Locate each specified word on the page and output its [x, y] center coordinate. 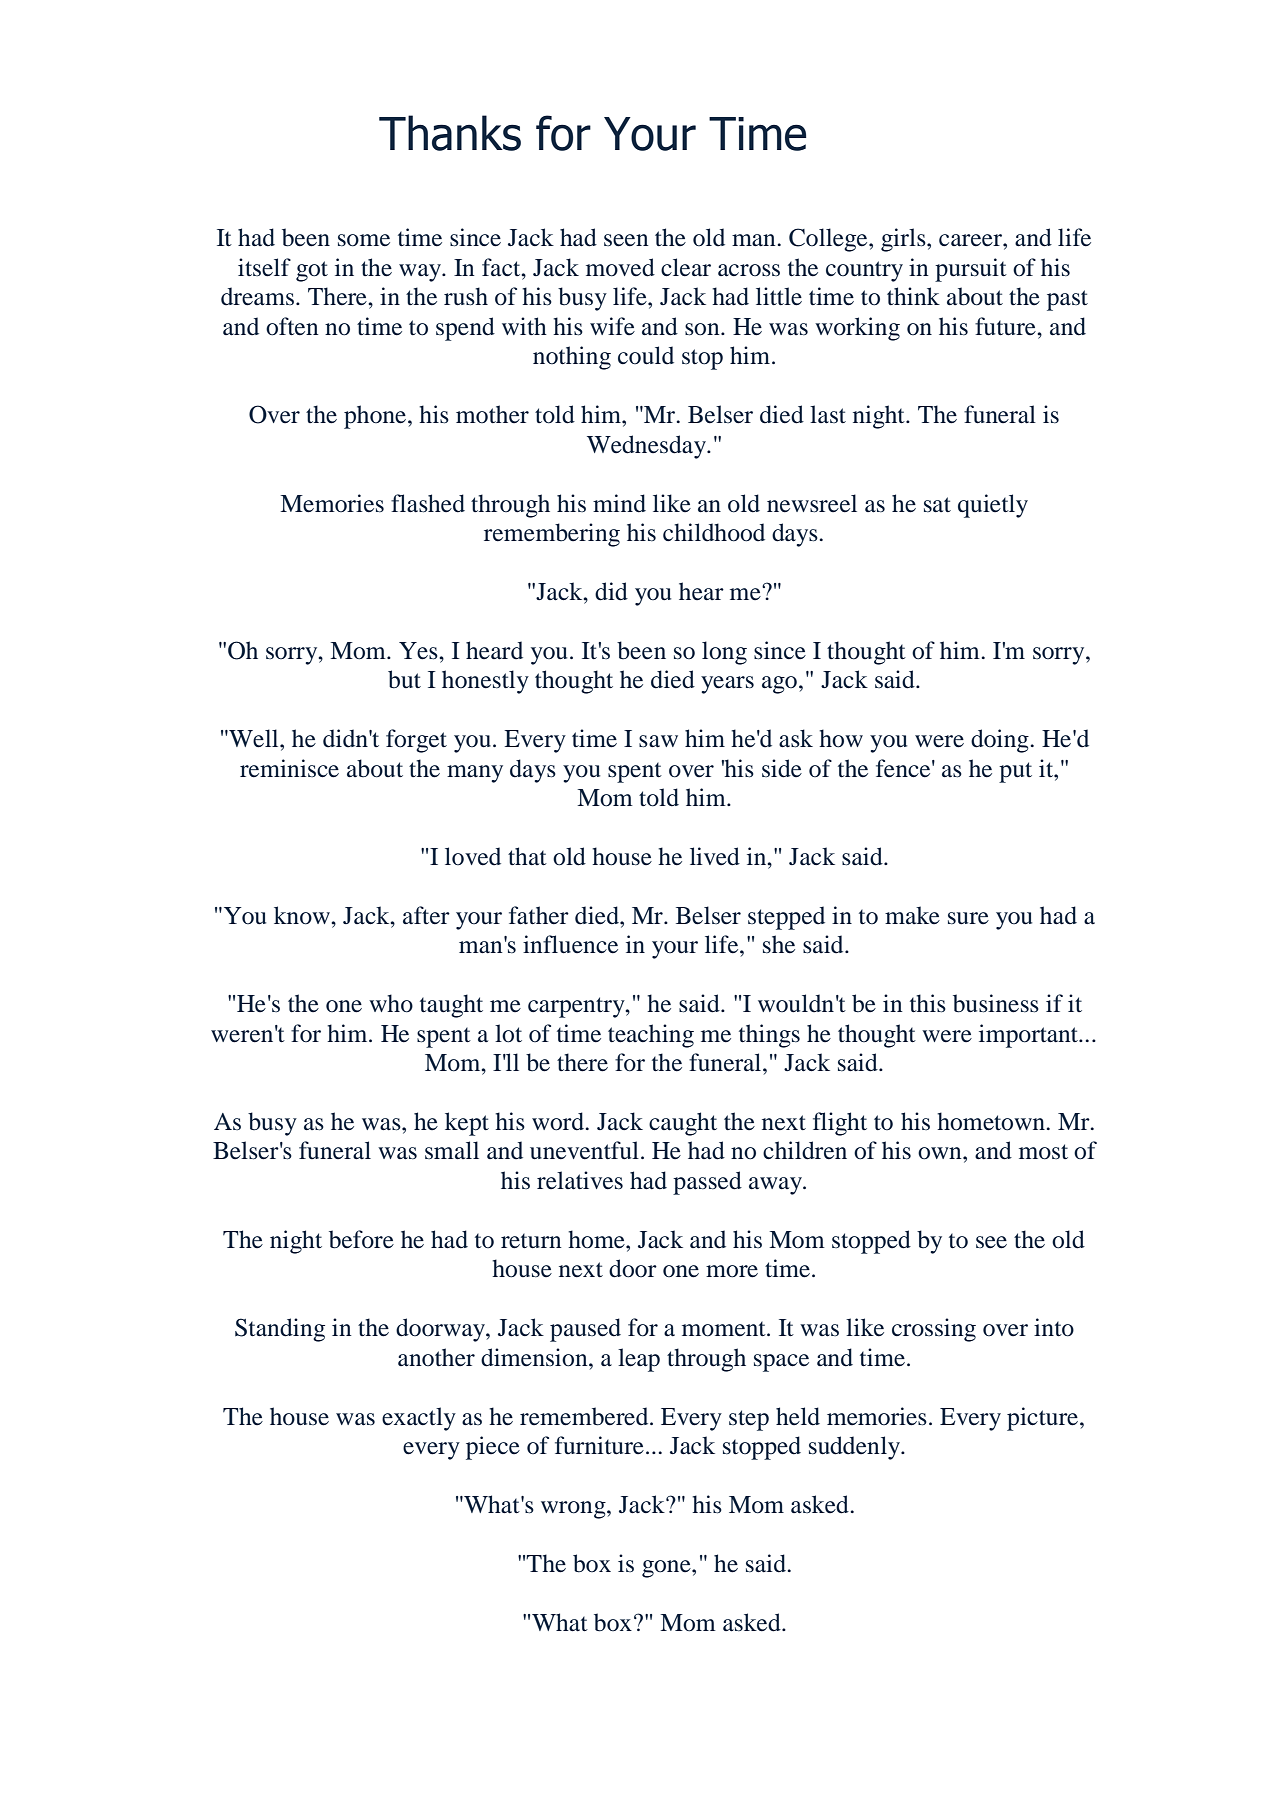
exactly [419, 1419]
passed [707, 1183]
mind [619, 503]
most [1043, 1152]
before [361, 1239]
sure [968, 918]
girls [904, 240]
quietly [993, 506]
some [364, 240]
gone [667, 1569]
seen [626, 240]
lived [715, 856]
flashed [428, 503]
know [303, 915]
